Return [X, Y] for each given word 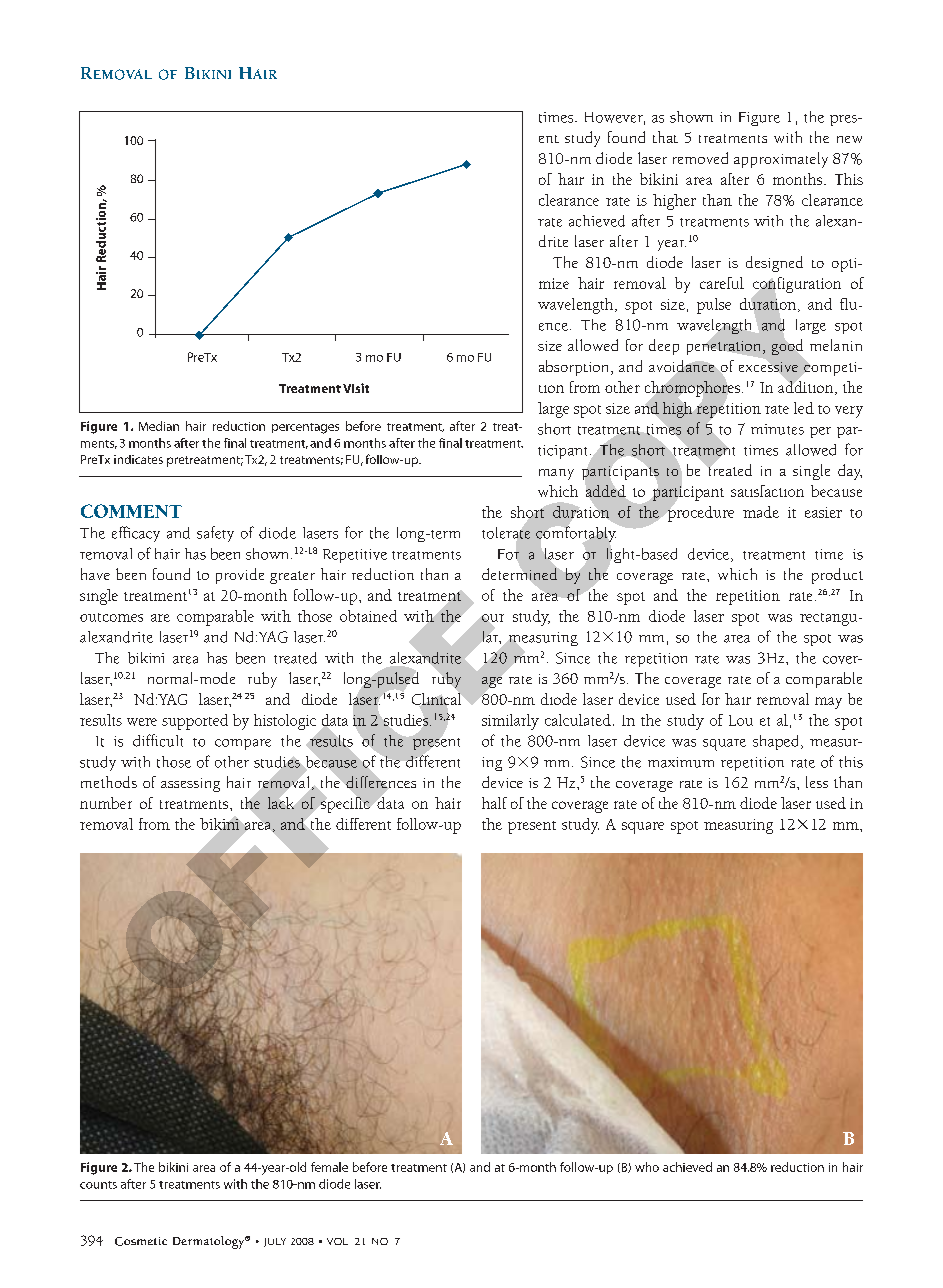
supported [195, 722]
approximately [781, 160]
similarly [510, 722]
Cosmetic [141, 1241]
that [665, 137]
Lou [741, 720]
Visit [356, 388]
